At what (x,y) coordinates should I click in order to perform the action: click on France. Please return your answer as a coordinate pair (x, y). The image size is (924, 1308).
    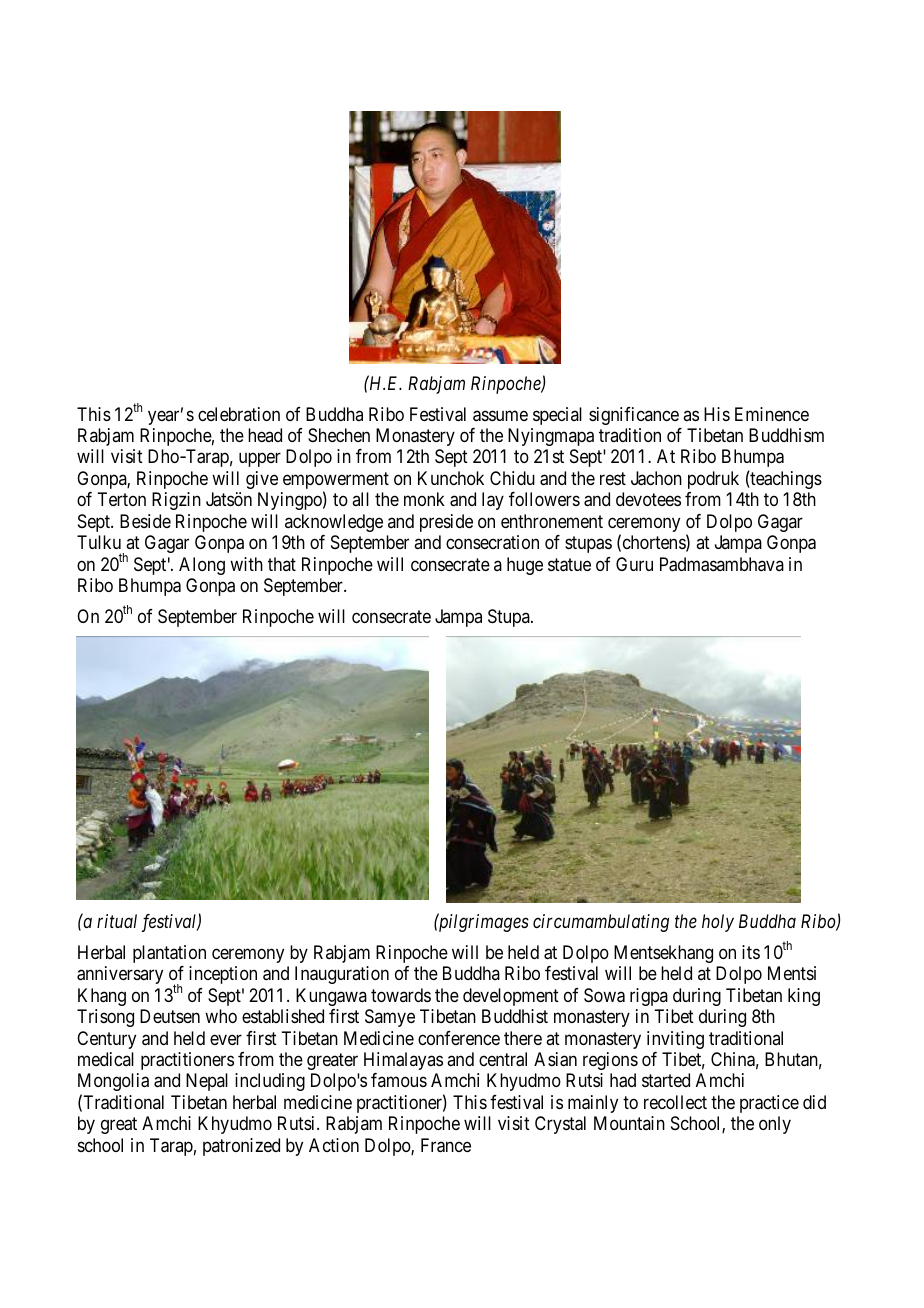
    Looking at the image, I should click on (446, 1145).
